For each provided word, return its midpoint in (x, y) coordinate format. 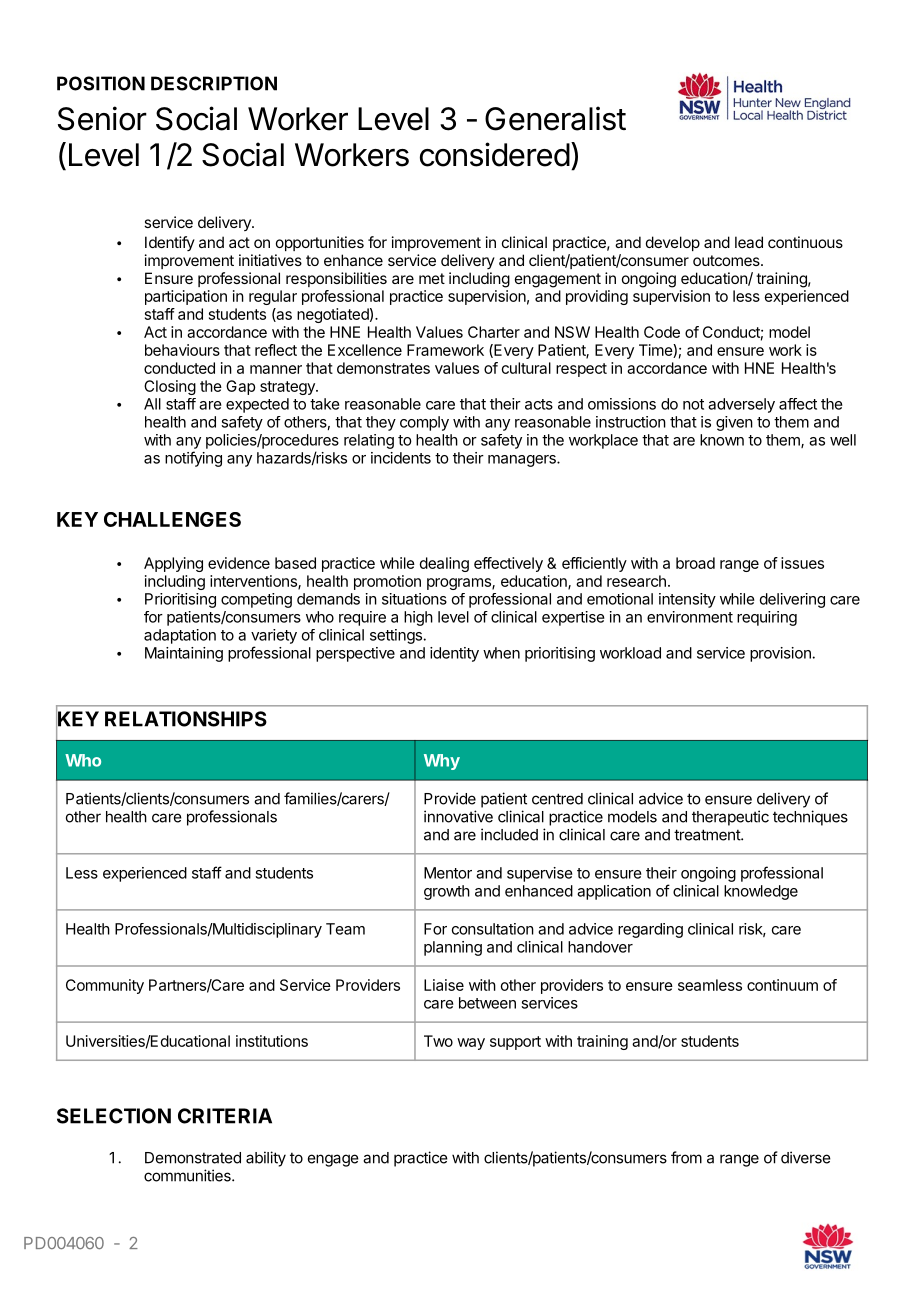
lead (749, 242)
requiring (767, 618)
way (471, 1044)
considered (495, 154)
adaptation (180, 636)
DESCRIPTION (214, 83)
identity (454, 654)
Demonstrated (193, 1158)
